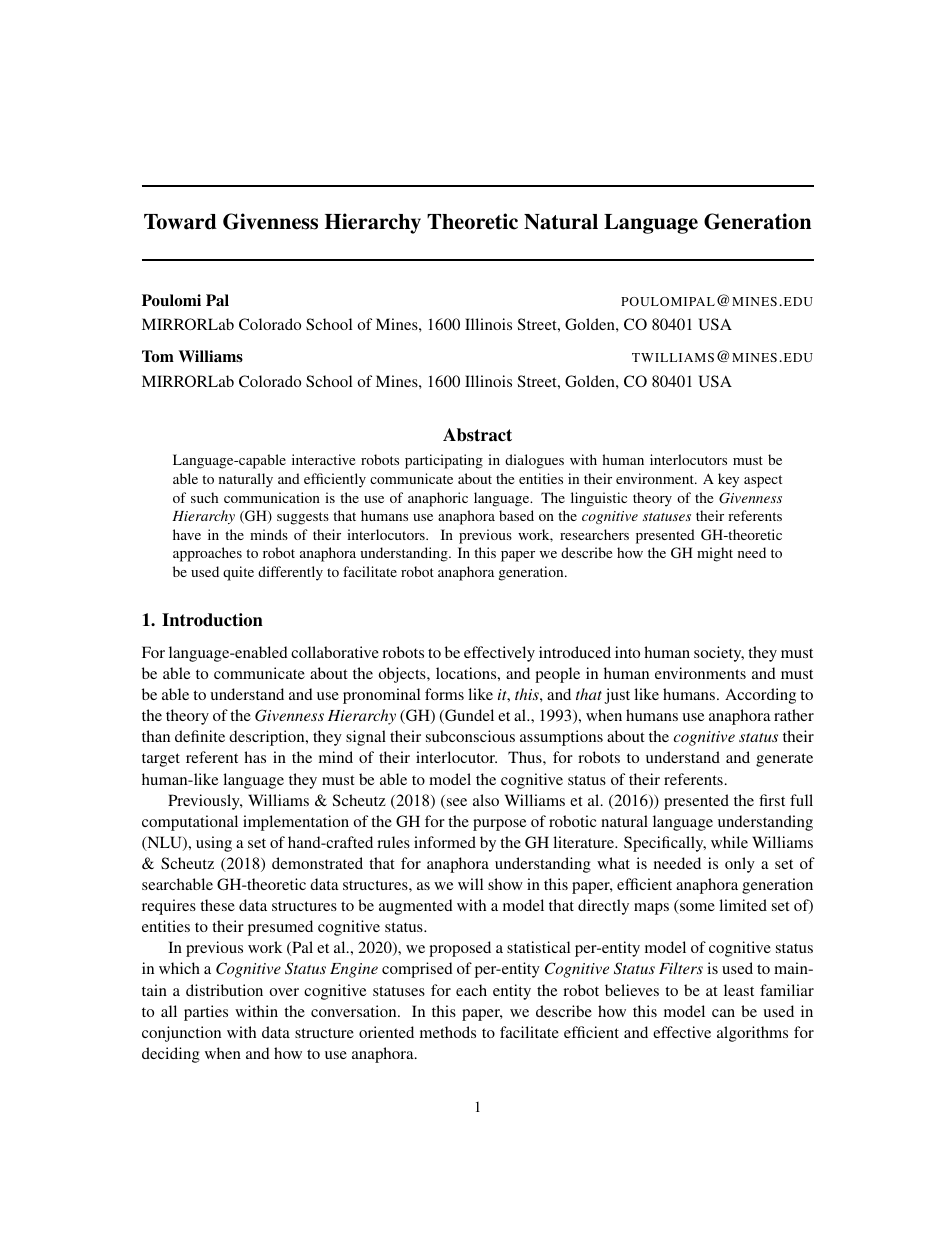 The width and height of the document is (952, 1233). What do you see at coordinates (200, 736) in the document?
I see `definite` at bounding box center [200, 736].
